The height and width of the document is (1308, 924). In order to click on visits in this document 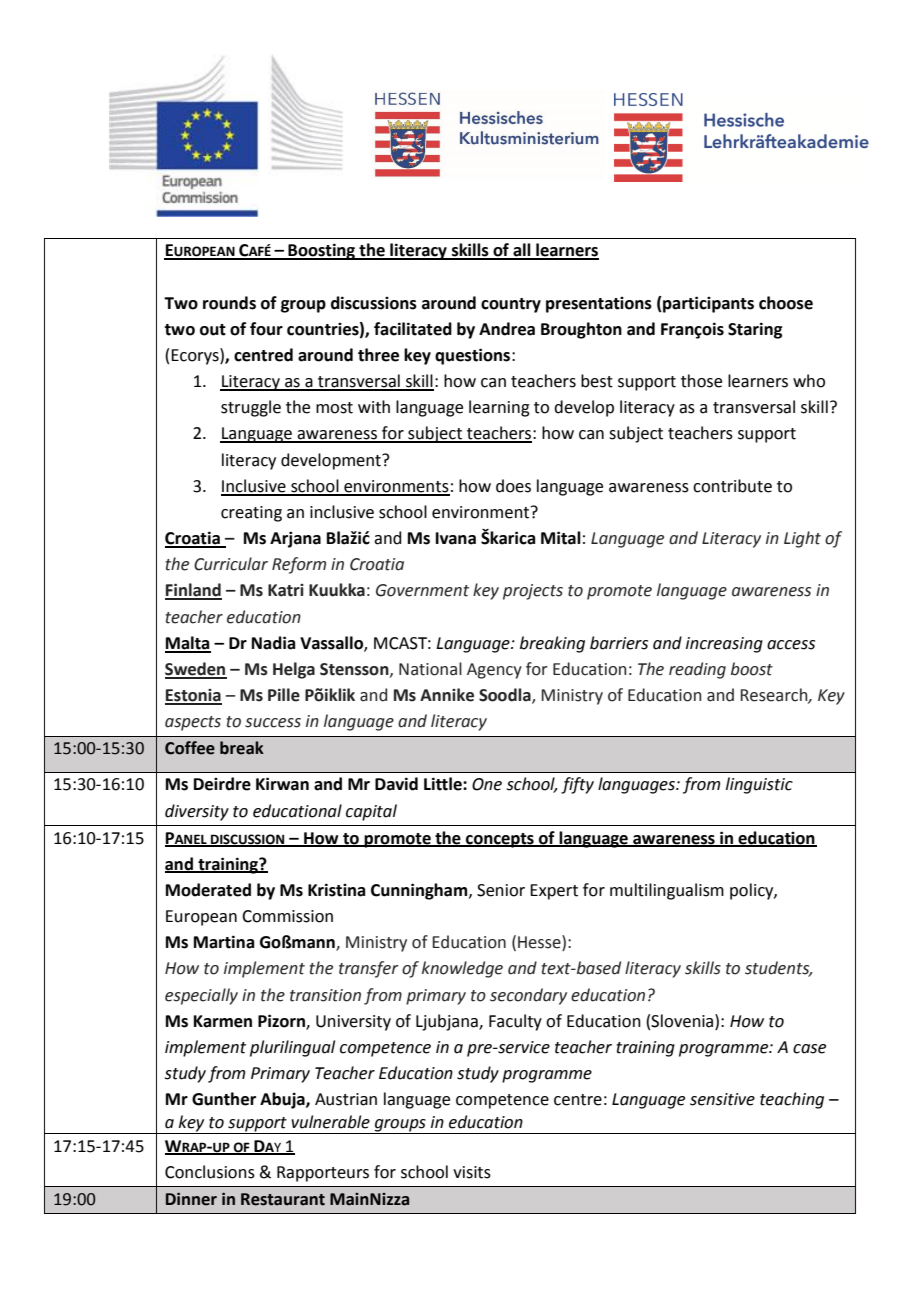, I will do `click(472, 1172)`.
